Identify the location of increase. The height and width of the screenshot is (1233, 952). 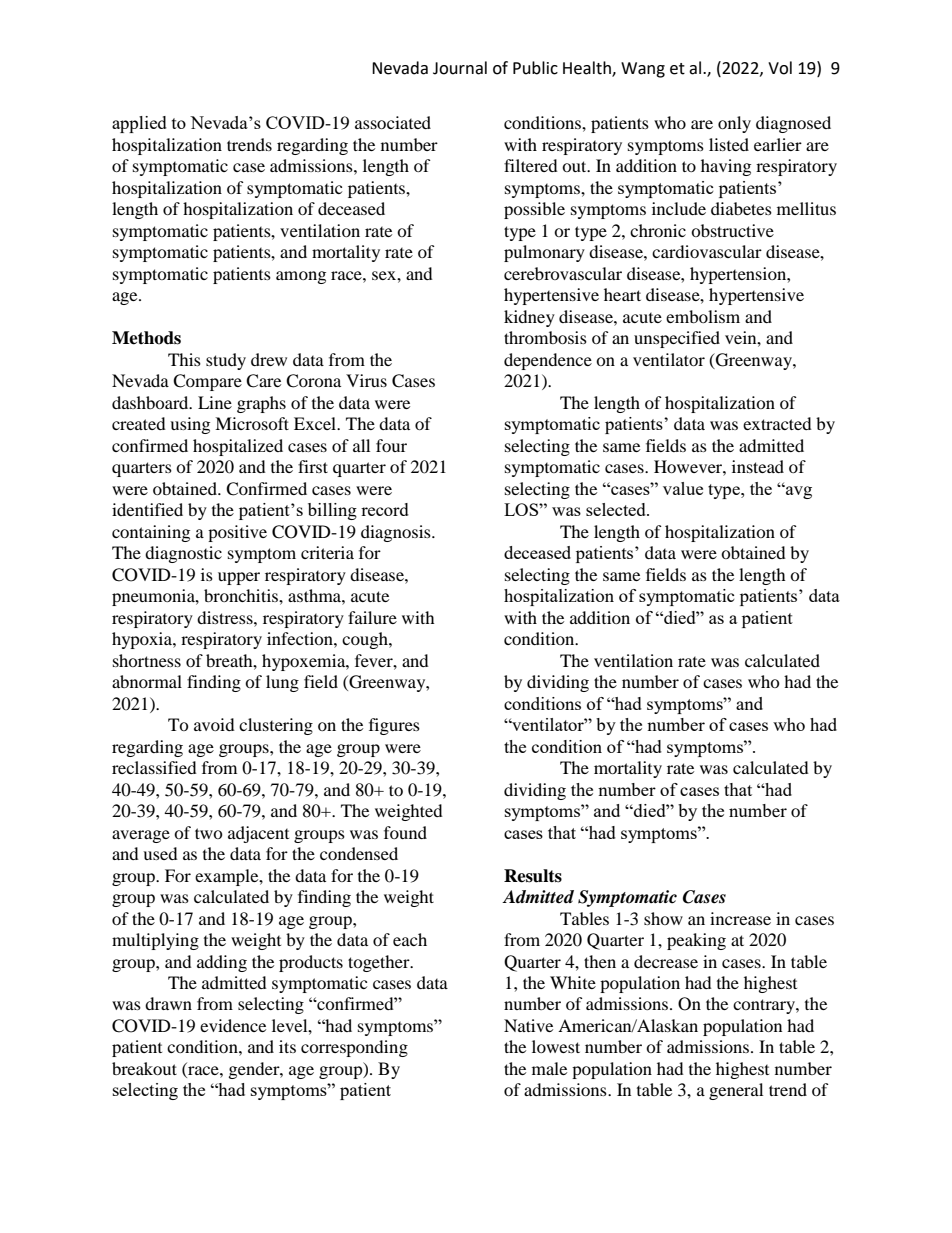
(740, 918).
